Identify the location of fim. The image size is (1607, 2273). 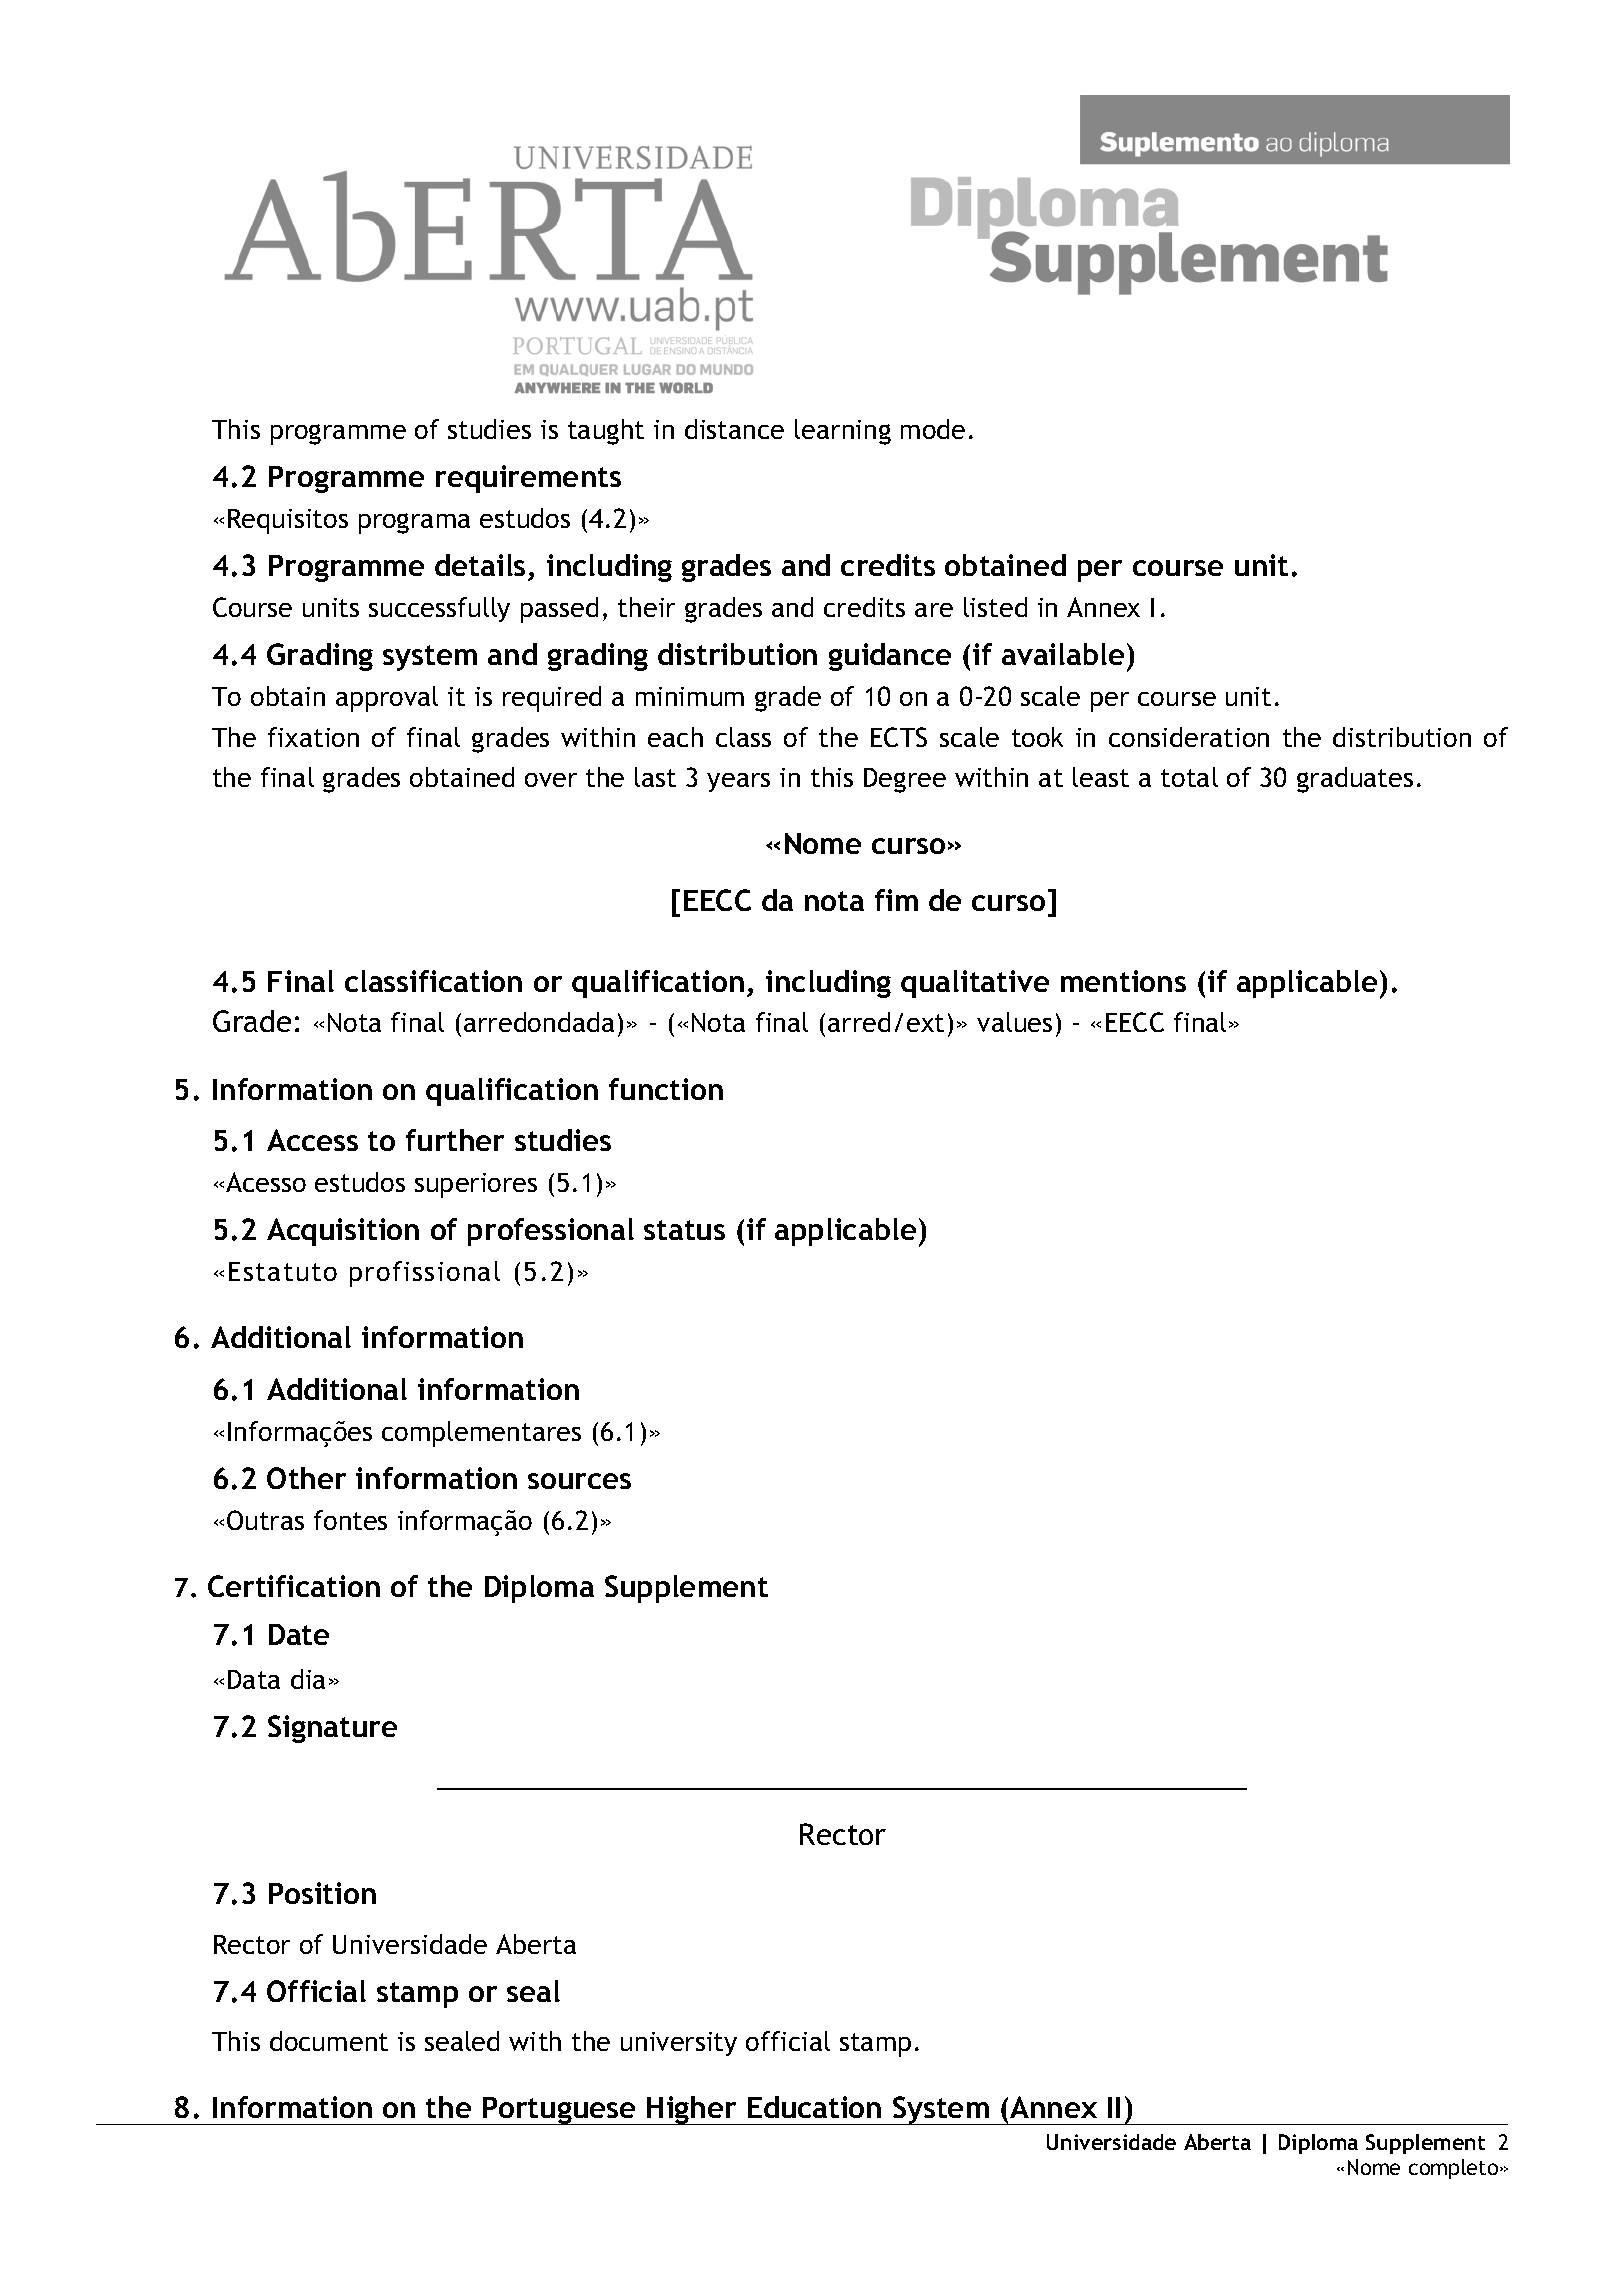
(896, 900).
